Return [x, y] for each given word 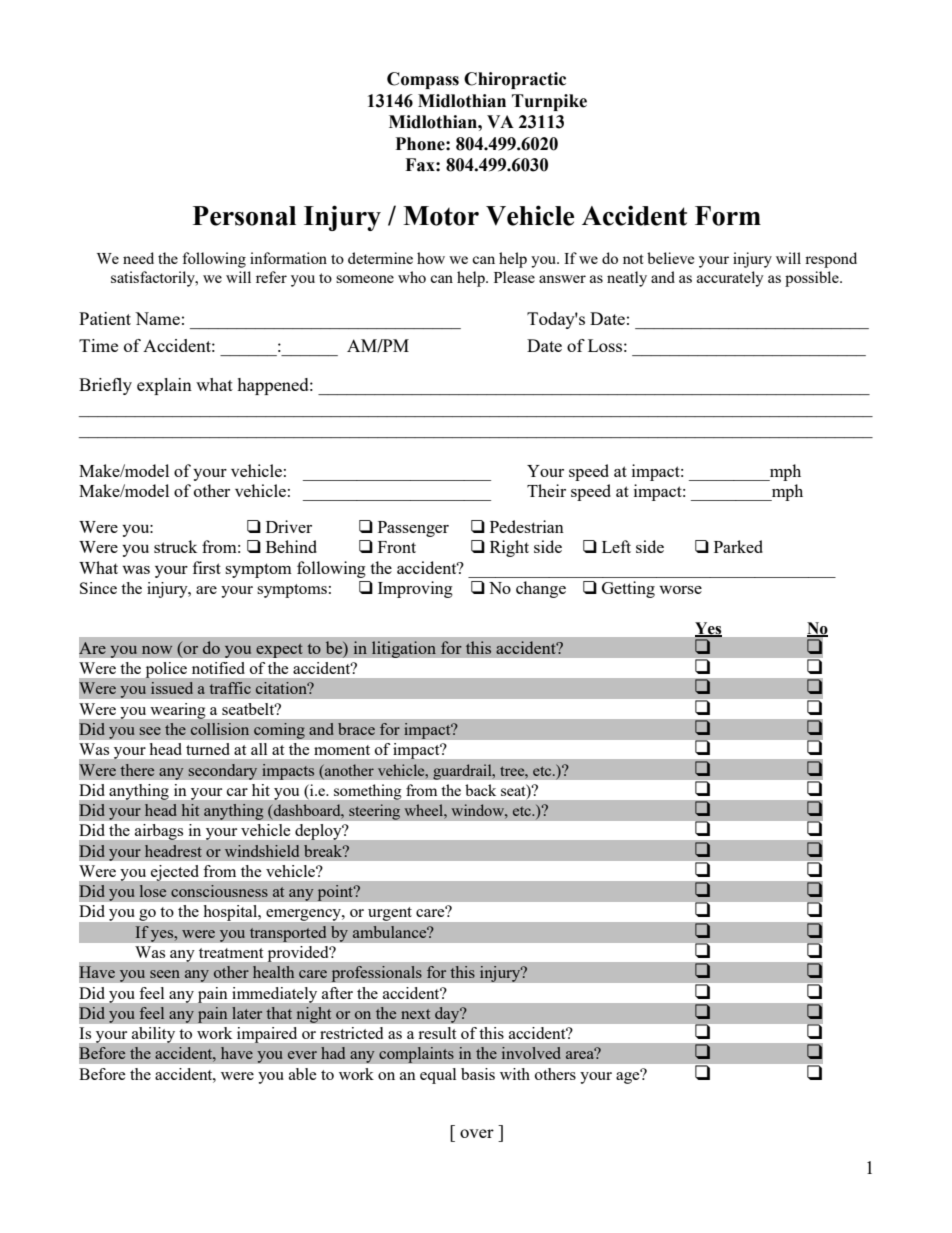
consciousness [219, 891]
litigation [404, 649]
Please [514, 277]
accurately [730, 279]
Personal [244, 216]
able [303, 1074]
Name [157, 318]
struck [175, 546]
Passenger [413, 529]
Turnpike [549, 102]
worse [680, 590]
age [629, 1077]
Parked [738, 546]
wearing [178, 711]
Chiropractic [515, 80]
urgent [390, 914]
